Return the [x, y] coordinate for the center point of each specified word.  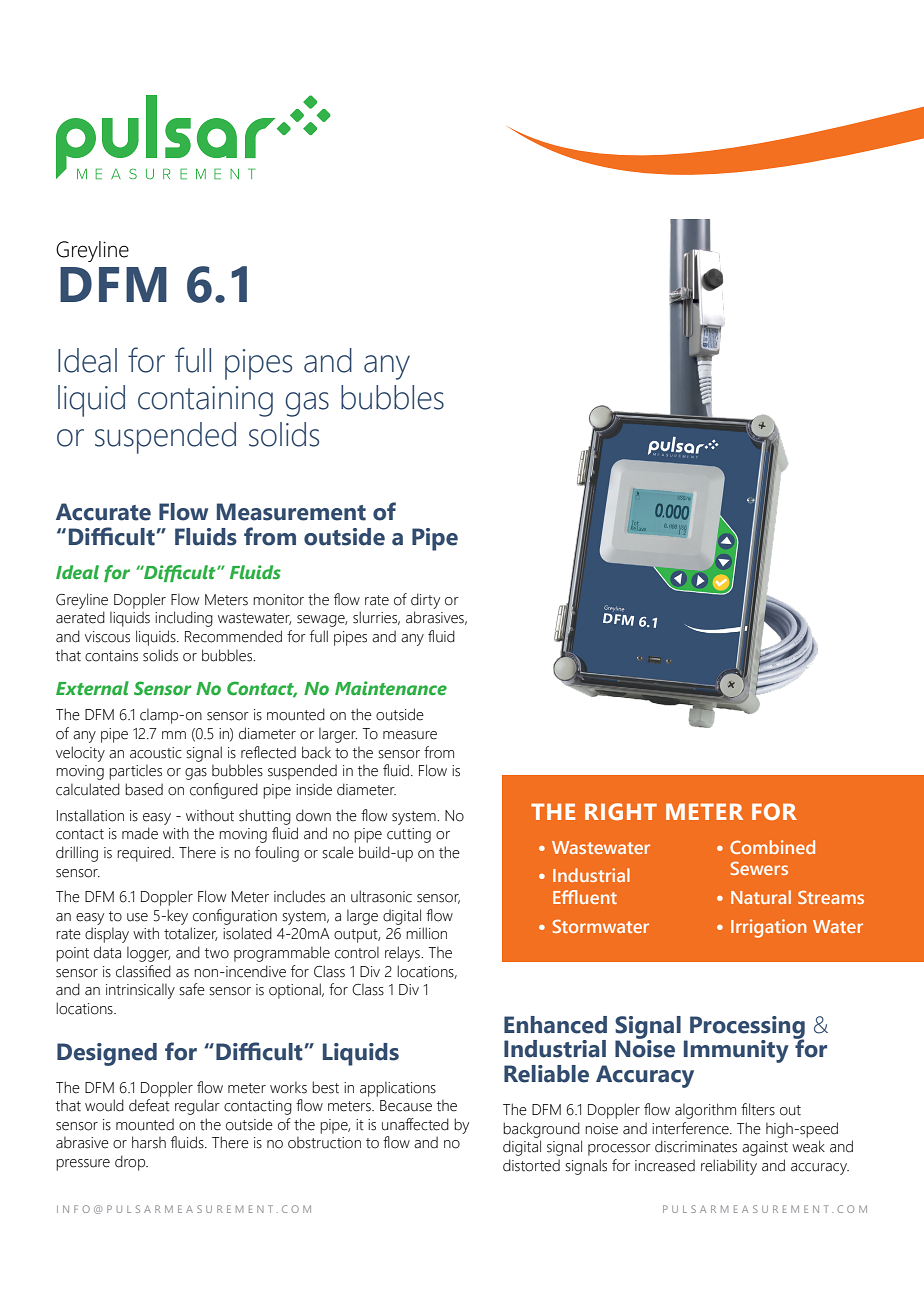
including [184, 619]
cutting [409, 835]
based [144, 789]
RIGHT [621, 811]
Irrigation [768, 928]
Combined [772, 847]
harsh [149, 1142]
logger [148, 954]
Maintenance [391, 688]
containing [205, 401]
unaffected [415, 1124]
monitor [278, 600]
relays [403, 954]
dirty [425, 601]
